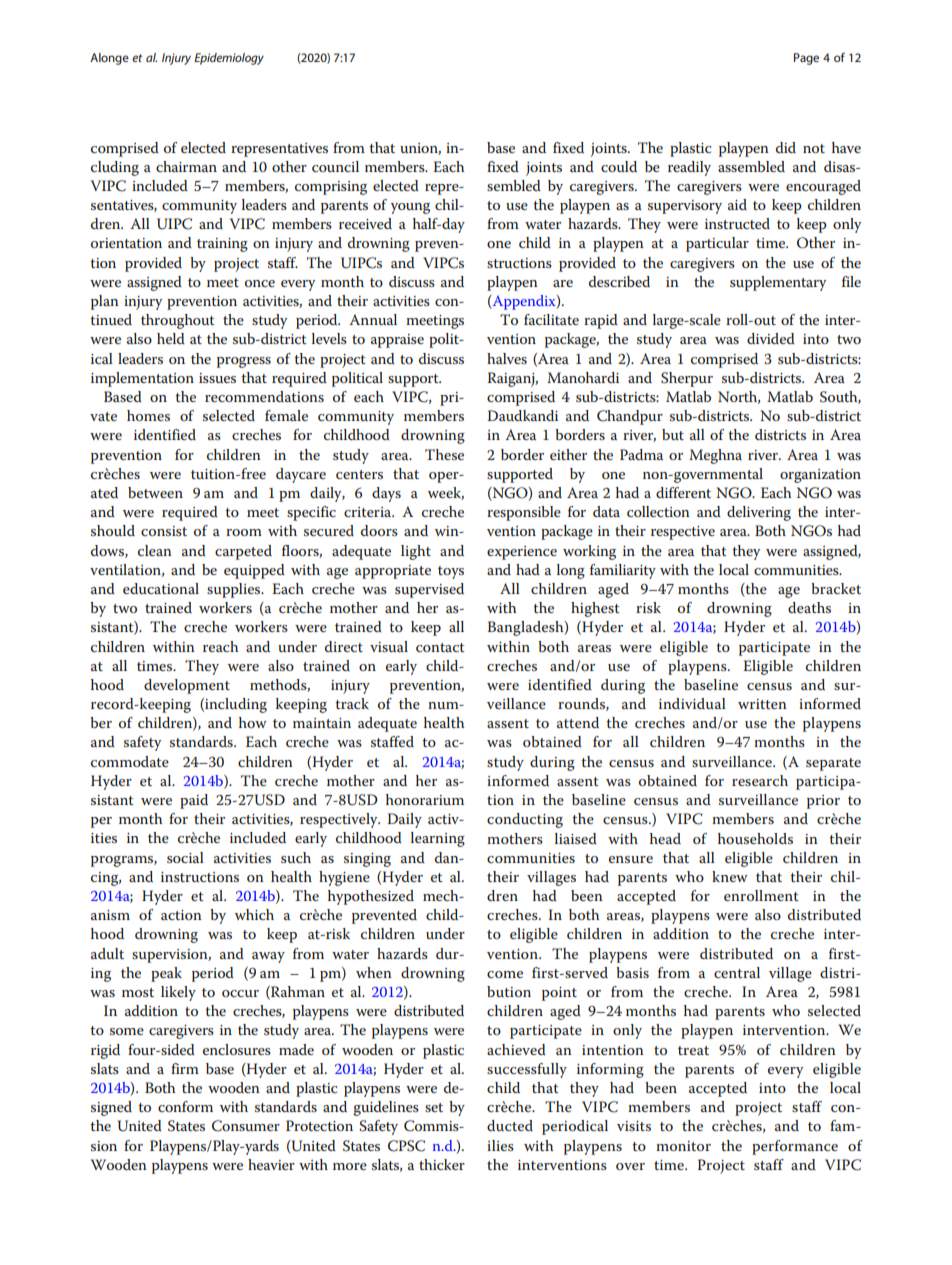 This page has width=952, height=1265. What do you see at coordinates (185, 857) in the page?
I see `social` at bounding box center [185, 857].
